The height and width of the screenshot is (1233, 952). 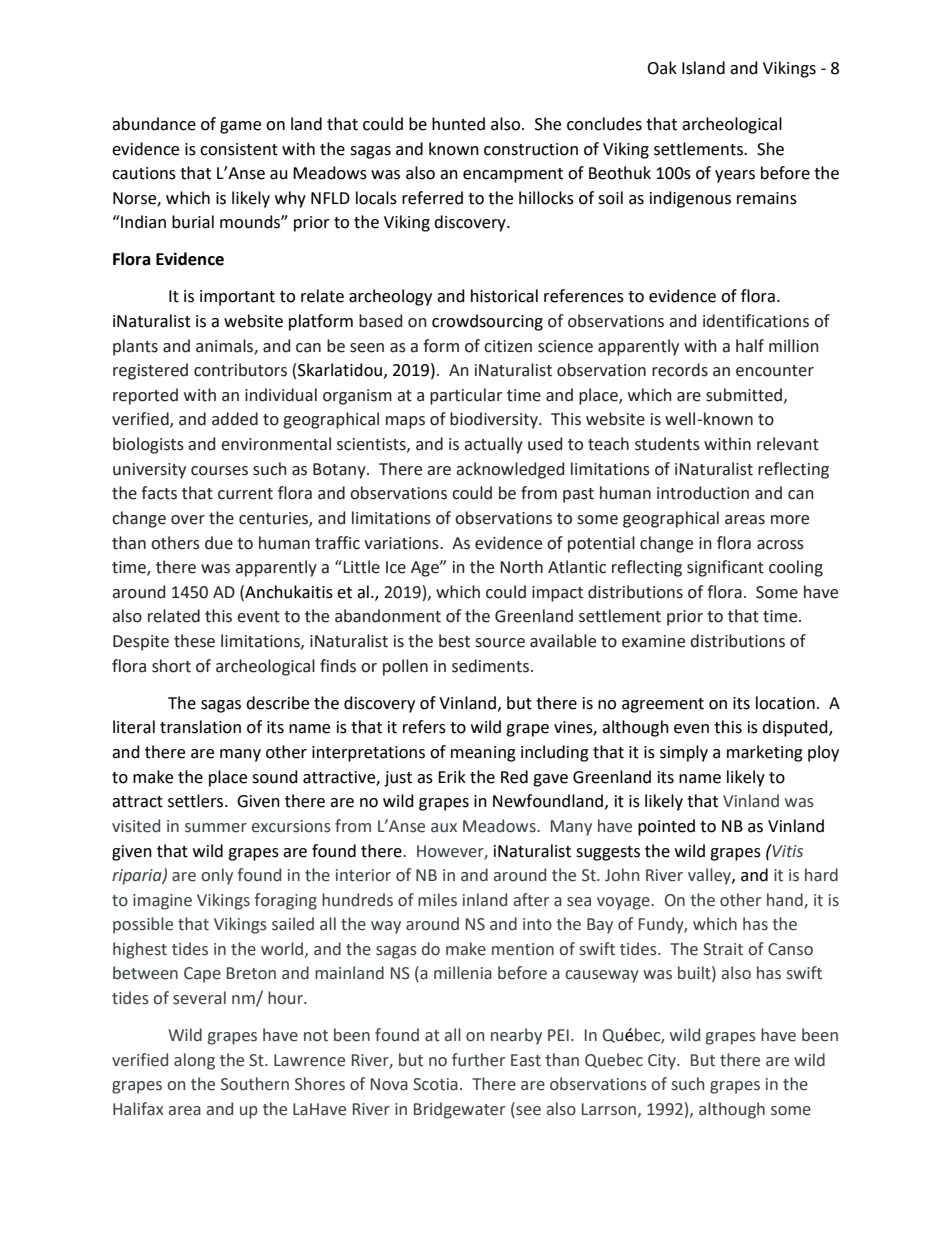 What do you see at coordinates (510, 470) in the screenshot?
I see `acknowledged` at bounding box center [510, 470].
